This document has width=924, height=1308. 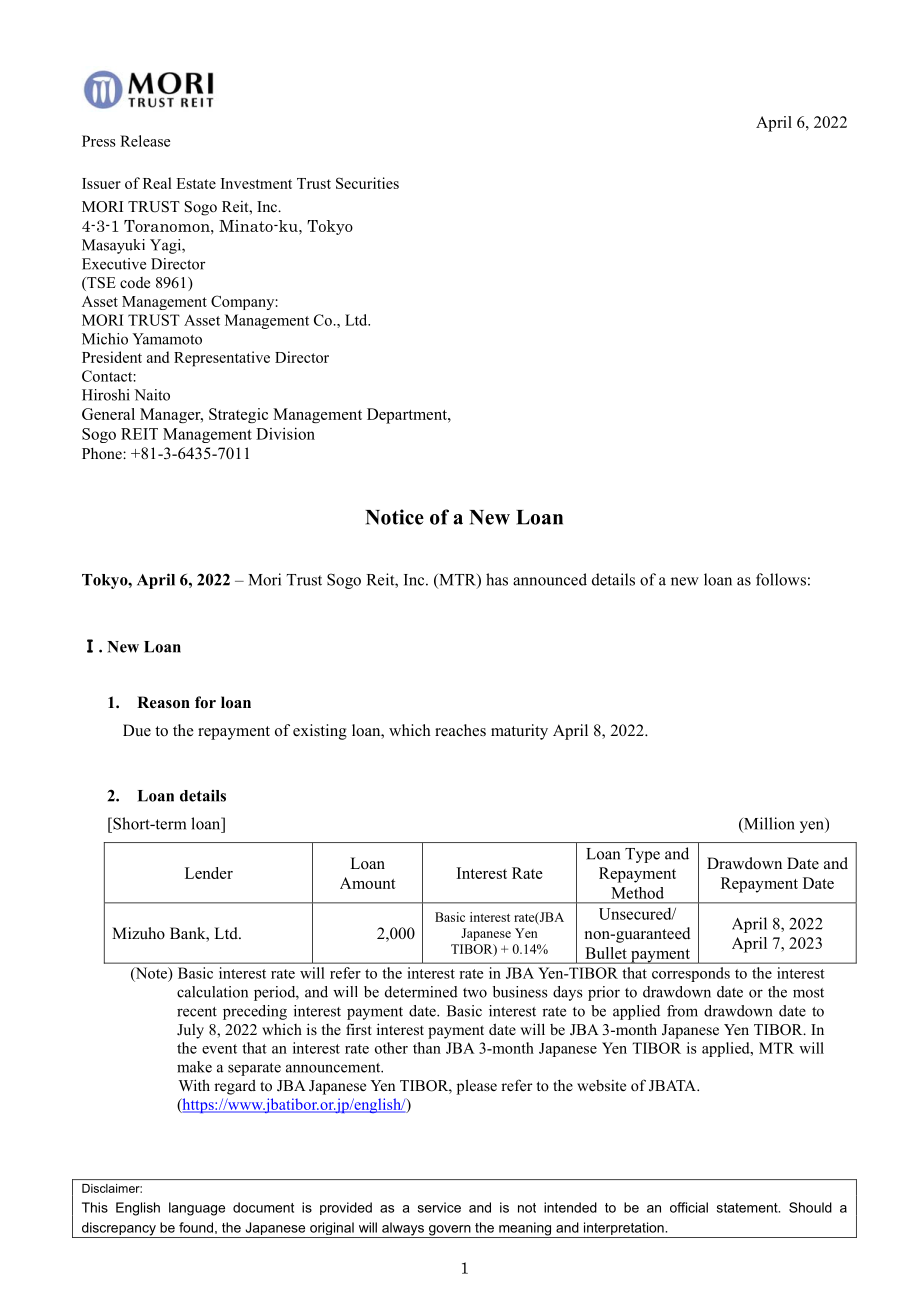 I want to click on Estate, so click(x=196, y=183).
